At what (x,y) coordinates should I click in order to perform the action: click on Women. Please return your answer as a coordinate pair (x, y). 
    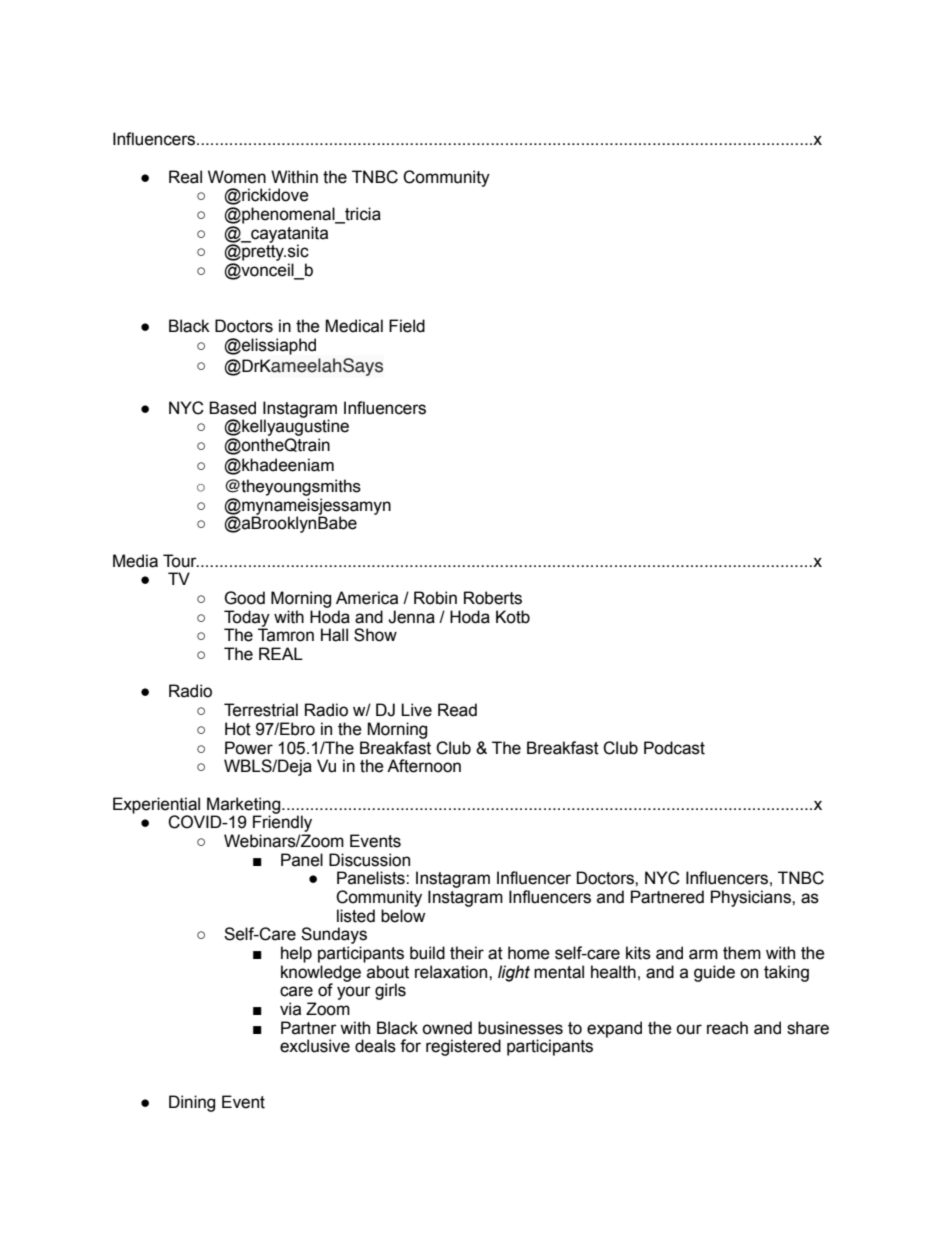
    Looking at the image, I should click on (237, 177).
